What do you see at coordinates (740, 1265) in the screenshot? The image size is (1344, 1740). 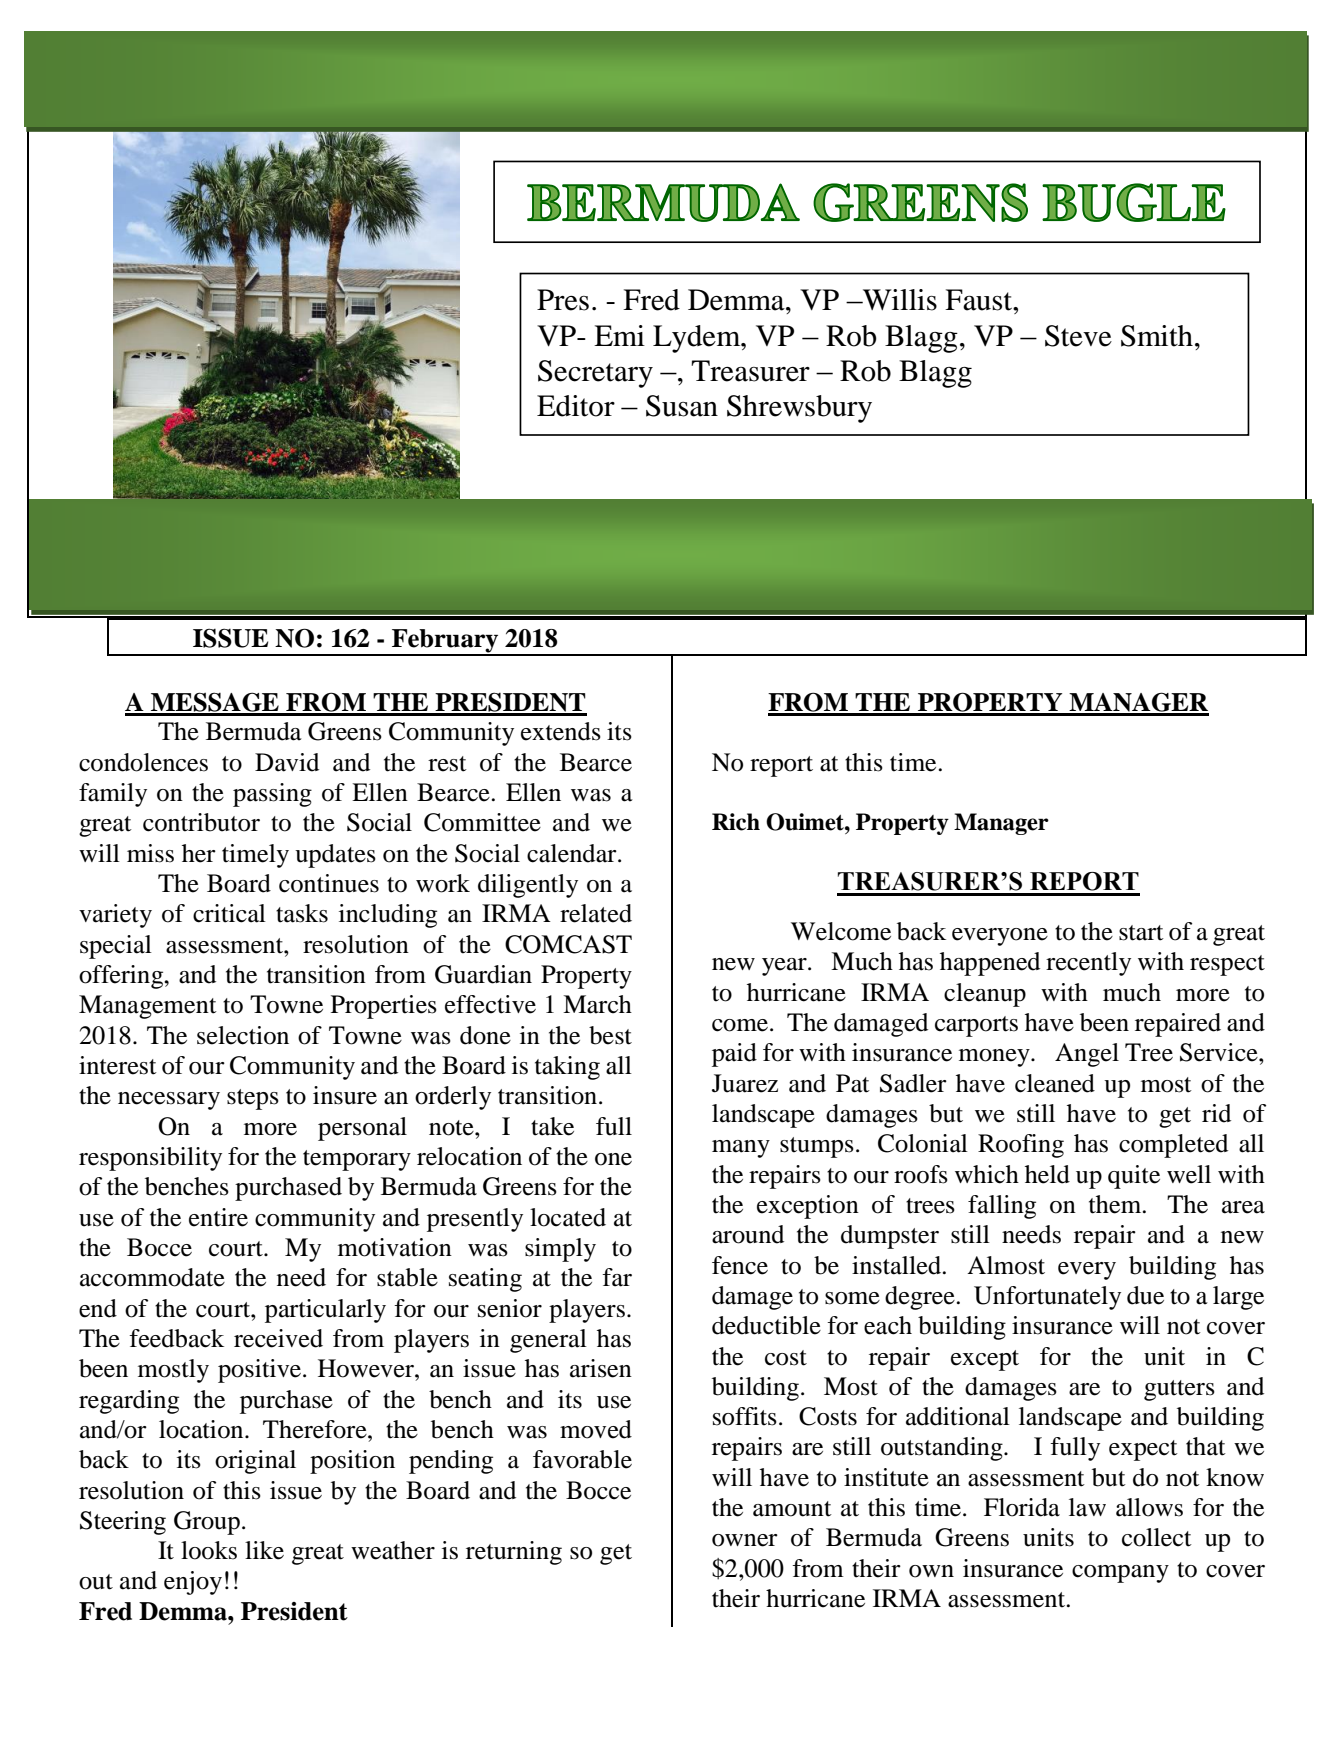 I see `fence` at bounding box center [740, 1265].
